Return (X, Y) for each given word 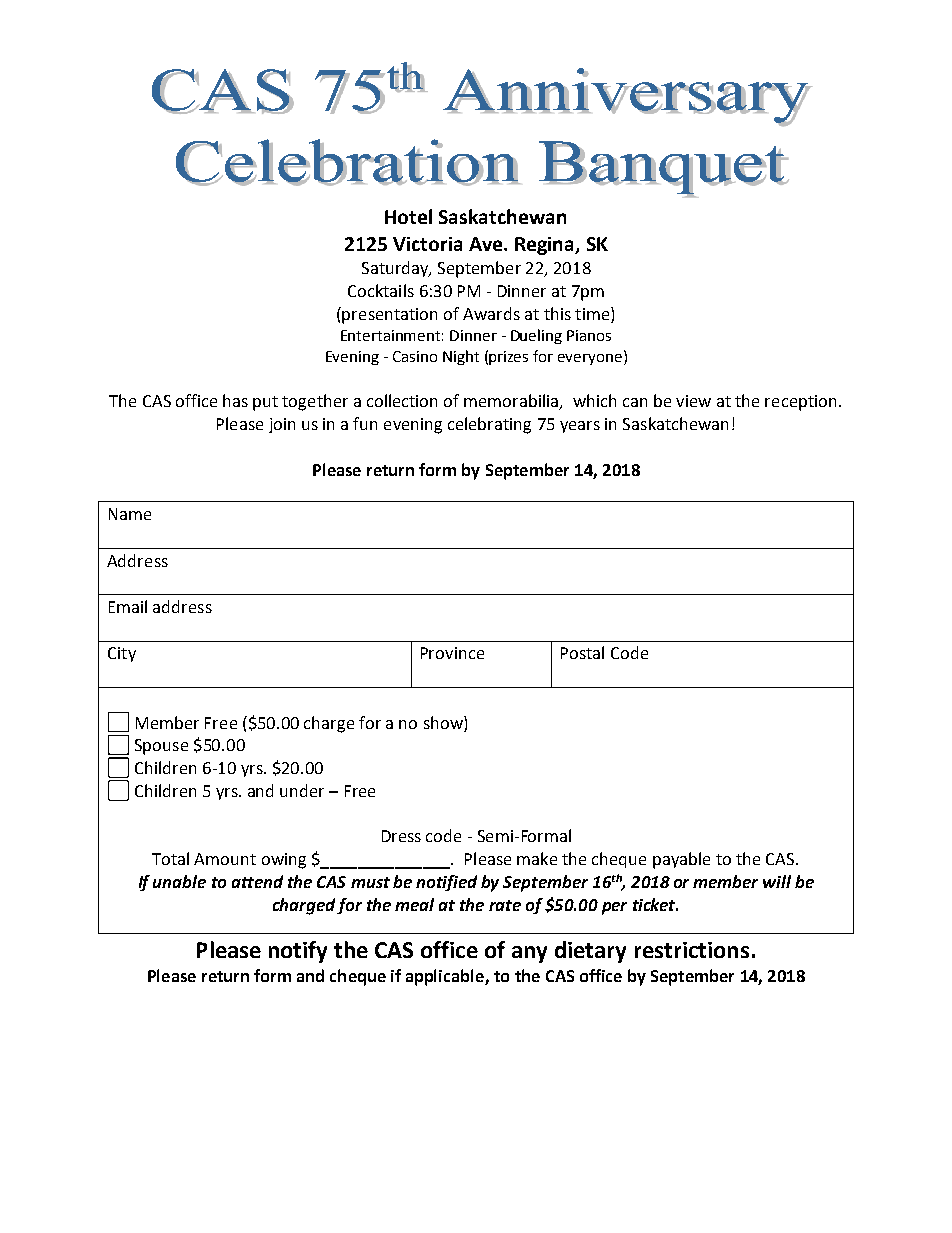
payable (681, 860)
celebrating (489, 425)
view (693, 401)
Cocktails (381, 290)
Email (128, 606)
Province (452, 653)
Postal (582, 652)
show (444, 722)
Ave (487, 244)
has (235, 400)
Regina (545, 246)
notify (298, 952)
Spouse (161, 747)
